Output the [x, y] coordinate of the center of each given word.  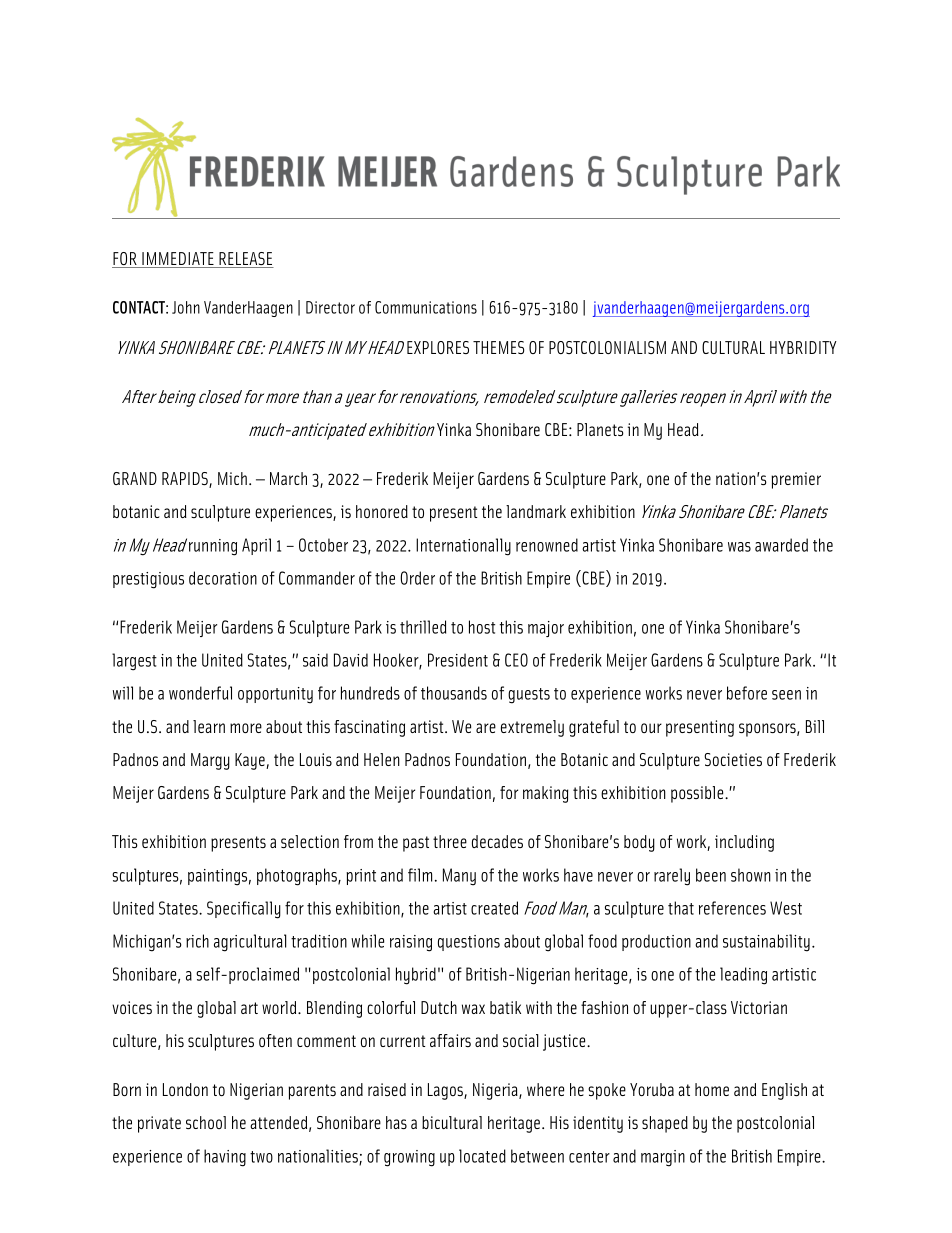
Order [417, 578]
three [450, 841]
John [186, 307]
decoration [223, 578]
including [744, 843]
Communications [426, 307]
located [482, 1156]
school [206, 1122]
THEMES [498, 347]
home [712, 1089]
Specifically [244, 910]
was [739, 547]
